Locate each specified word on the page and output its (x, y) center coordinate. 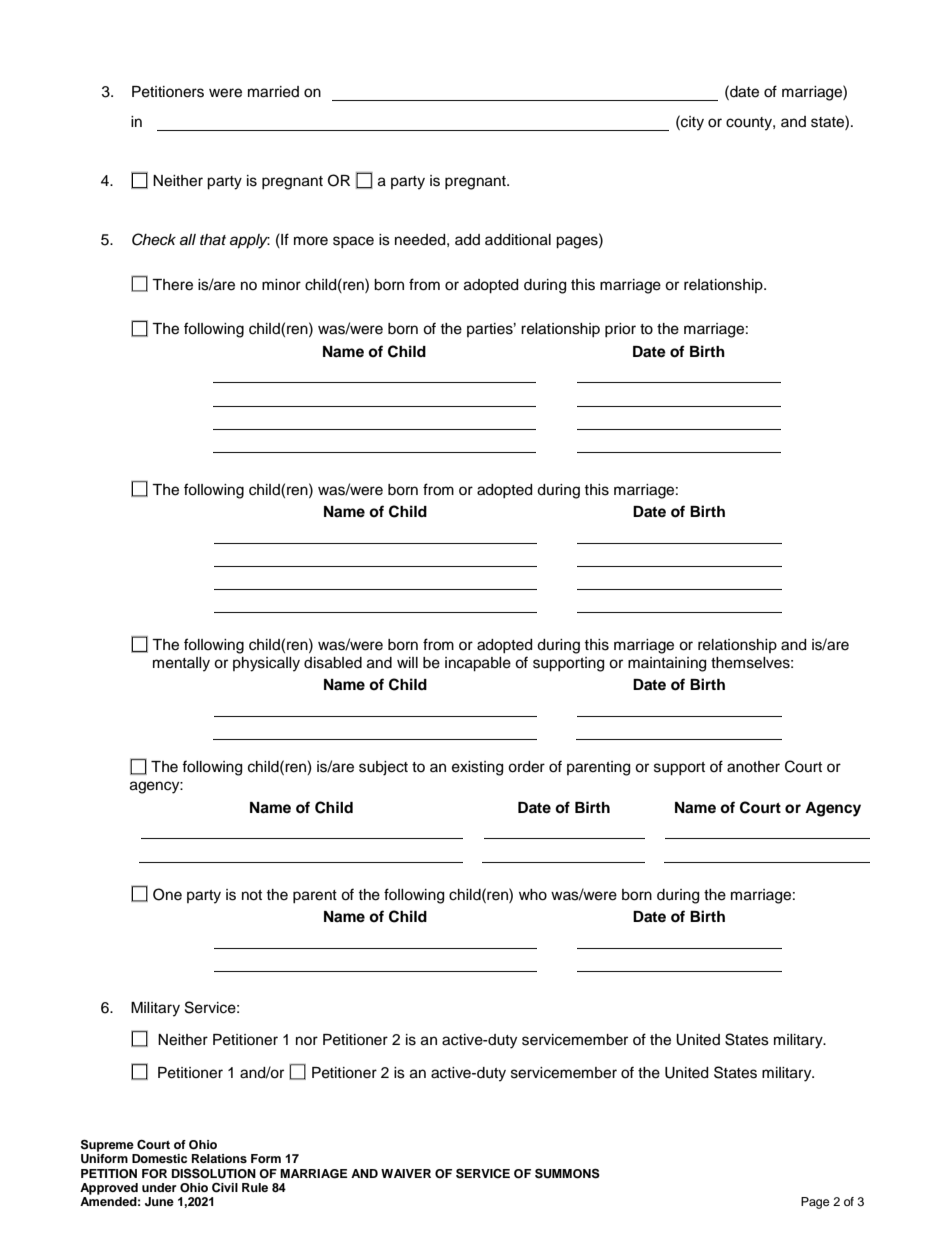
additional (518, 240)
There (172, 285)
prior (620, 330)
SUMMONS (567, 1173)
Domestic (159, 1158)
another (753, 767)
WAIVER (406, 1173)
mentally (181, 664)
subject (383, 768)
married (273, 92)
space (353, 242)
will (407, 662)
